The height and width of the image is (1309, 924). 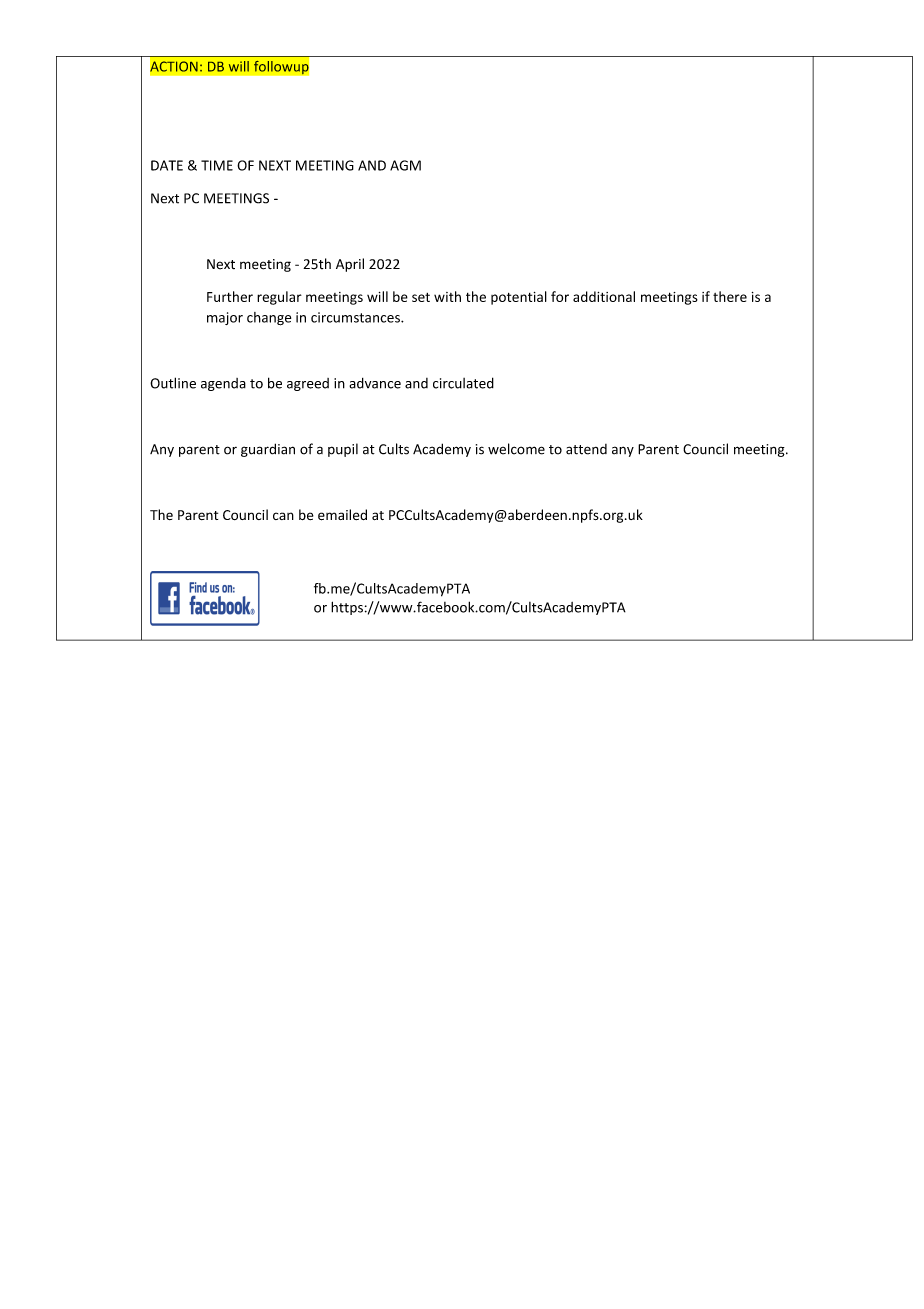 I want to click on additional, so click(x=604, y=296).
